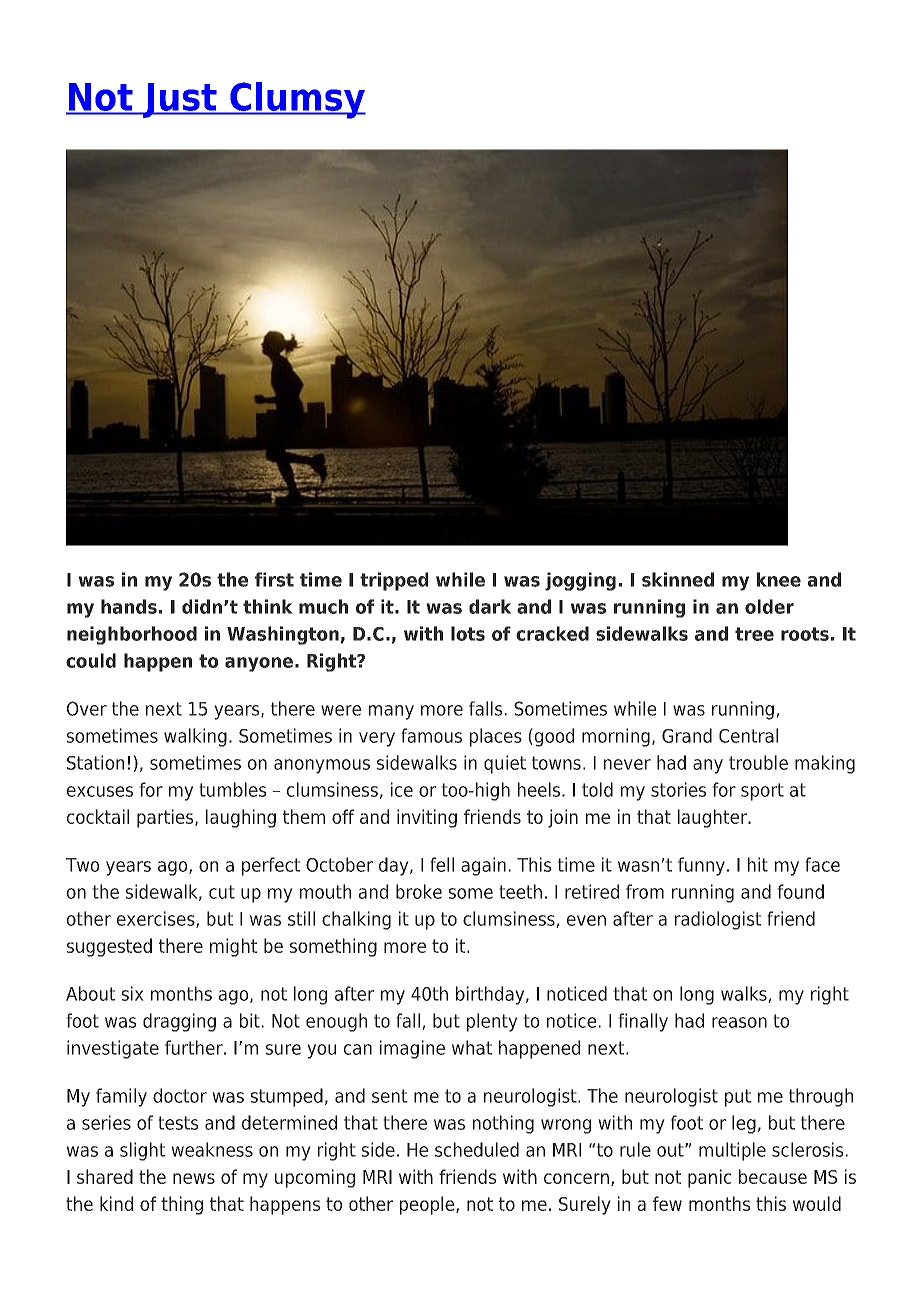 Image resolution: width=924 pixels, height=1308 pixels. What do you see at coordinates (132, 635) in the document?
I see `neighborhood` at bounding box center [132, 635].
